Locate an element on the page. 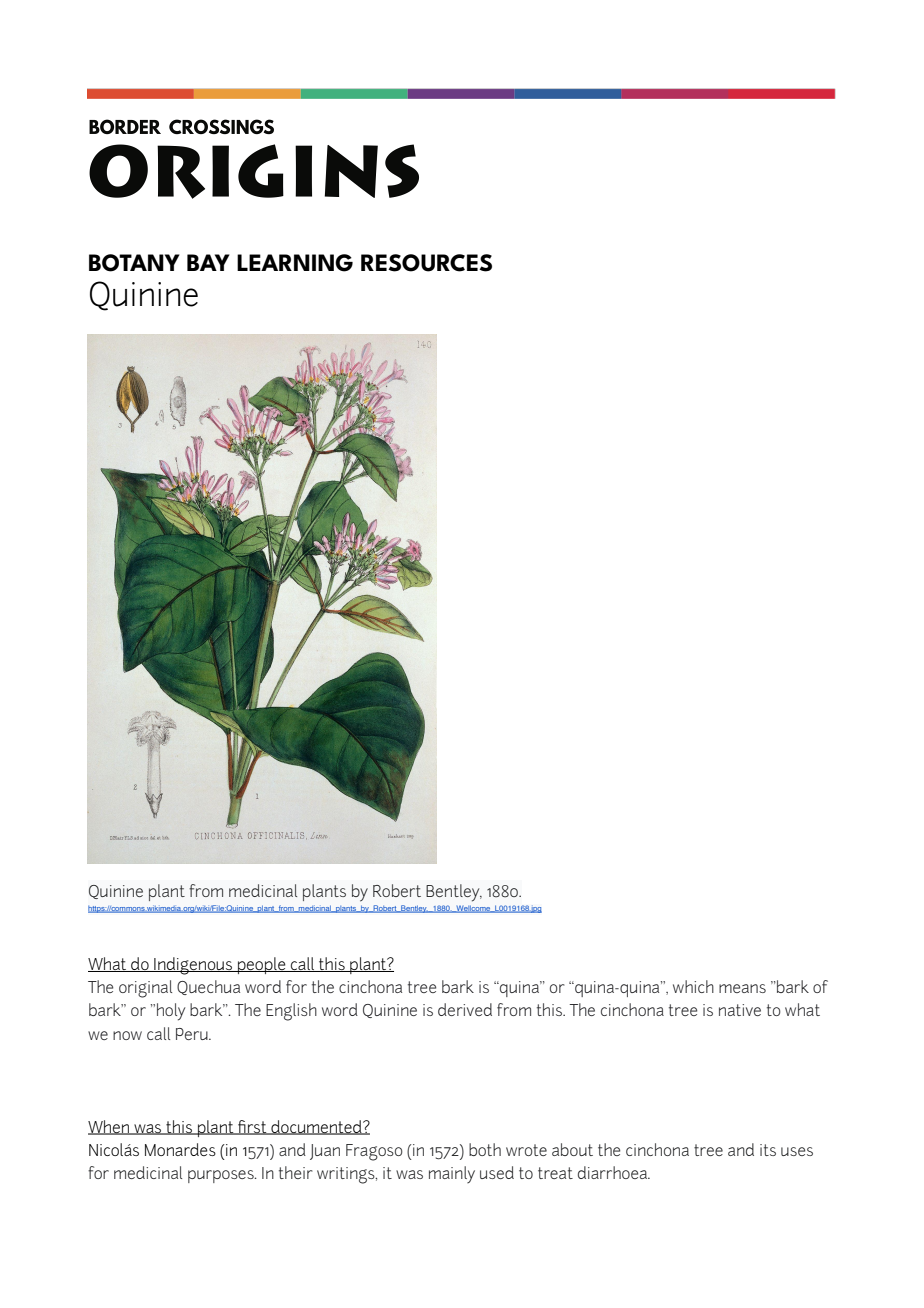  Indigenous is located at coordinates (193, 966).
